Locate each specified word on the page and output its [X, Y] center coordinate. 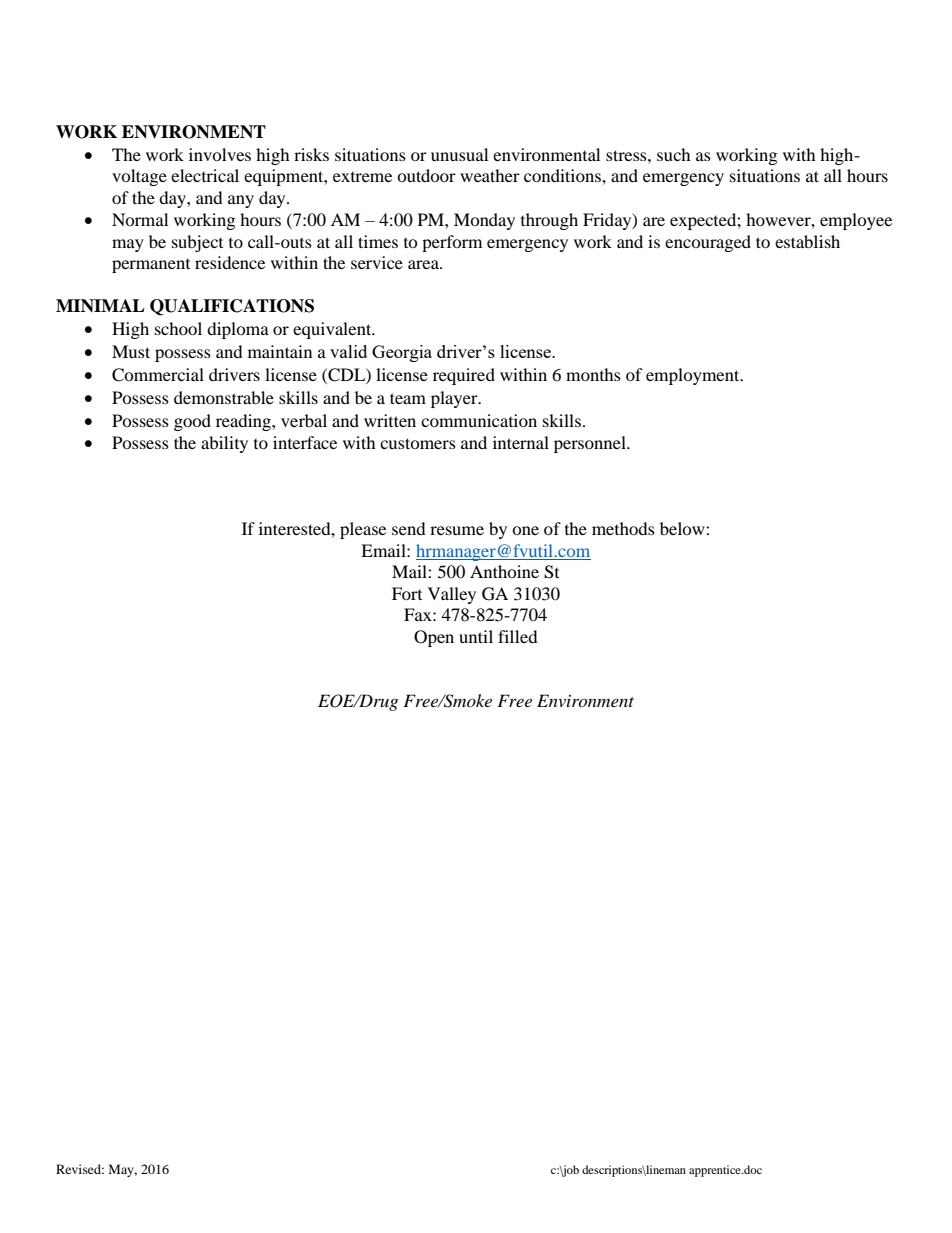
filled [518, 636]
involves [220, 154]
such [674, 154]
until [476, 636]
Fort [407, 593]
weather [490, 175]
